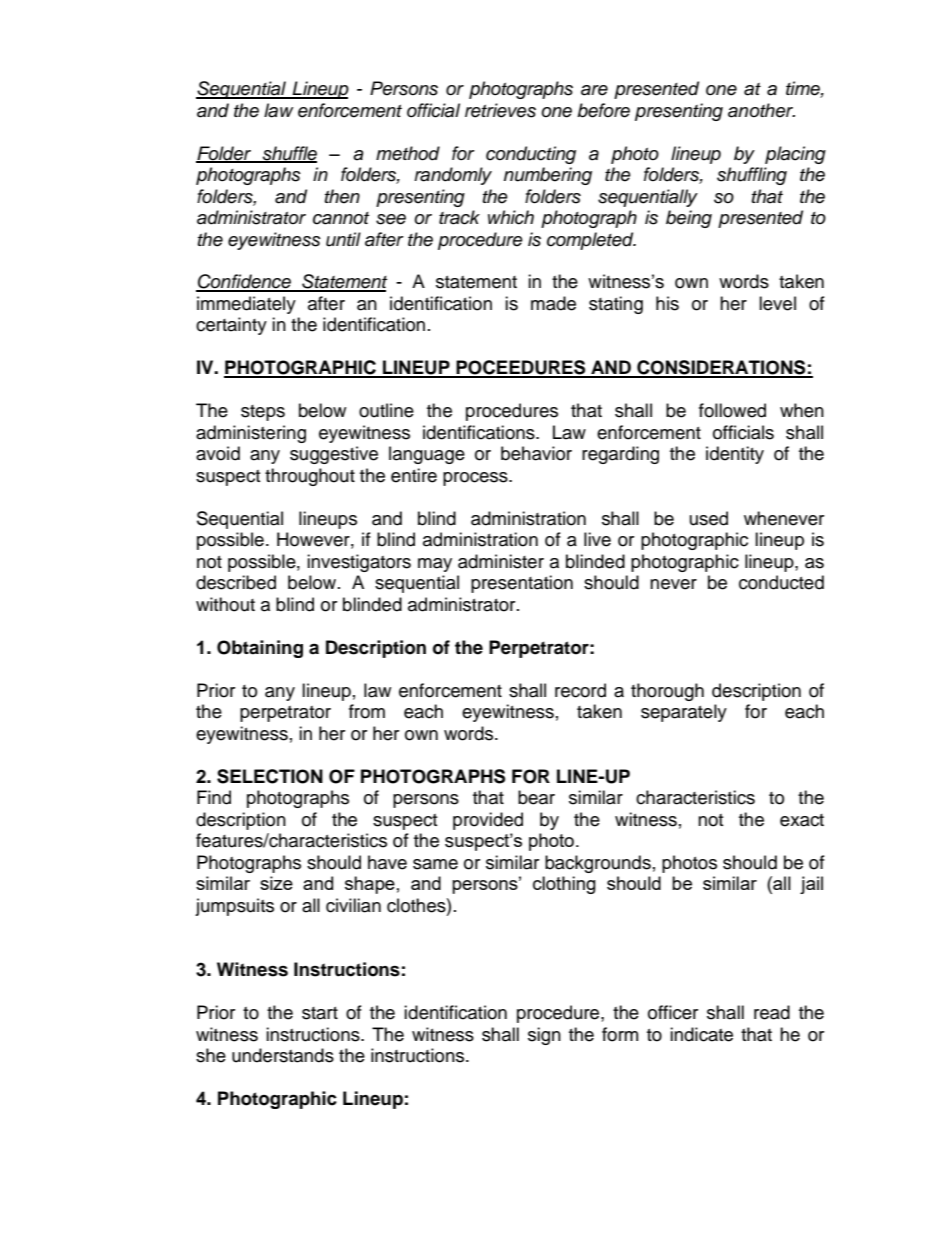 The width and height of the page is (952, 1233). What do you see at coordinates (761, 110) in the page?
I see `another` at bounding box center [761, 110].
